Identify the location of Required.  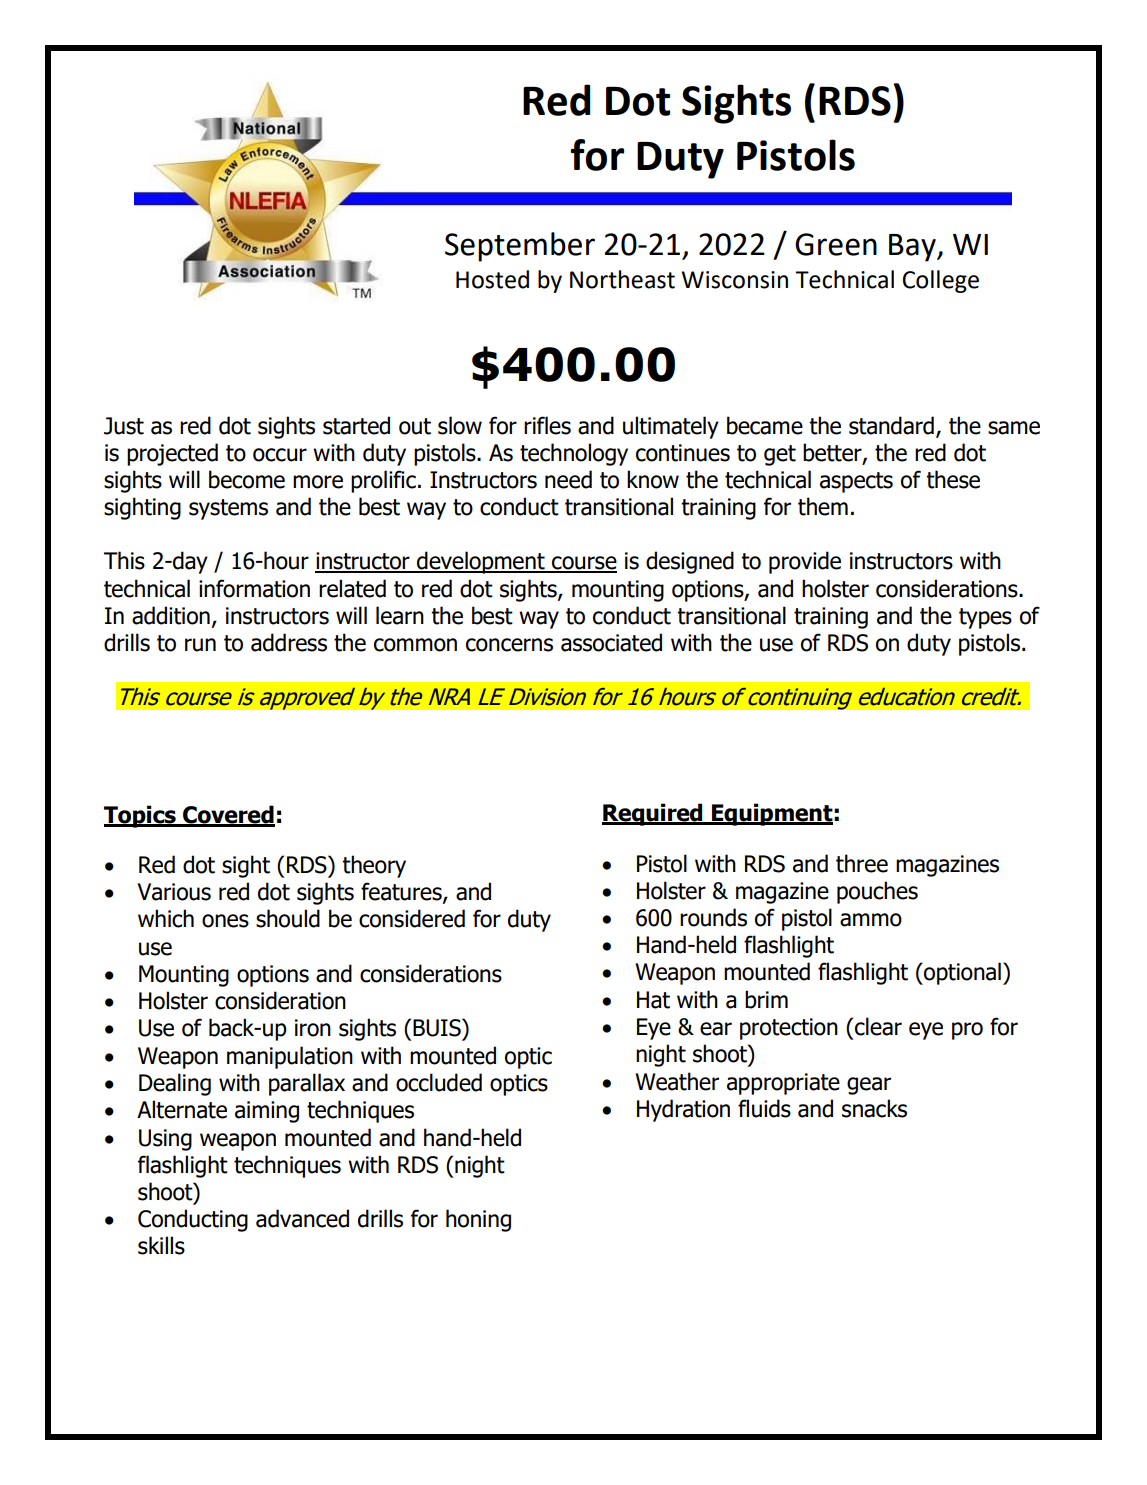
(653, 814).
